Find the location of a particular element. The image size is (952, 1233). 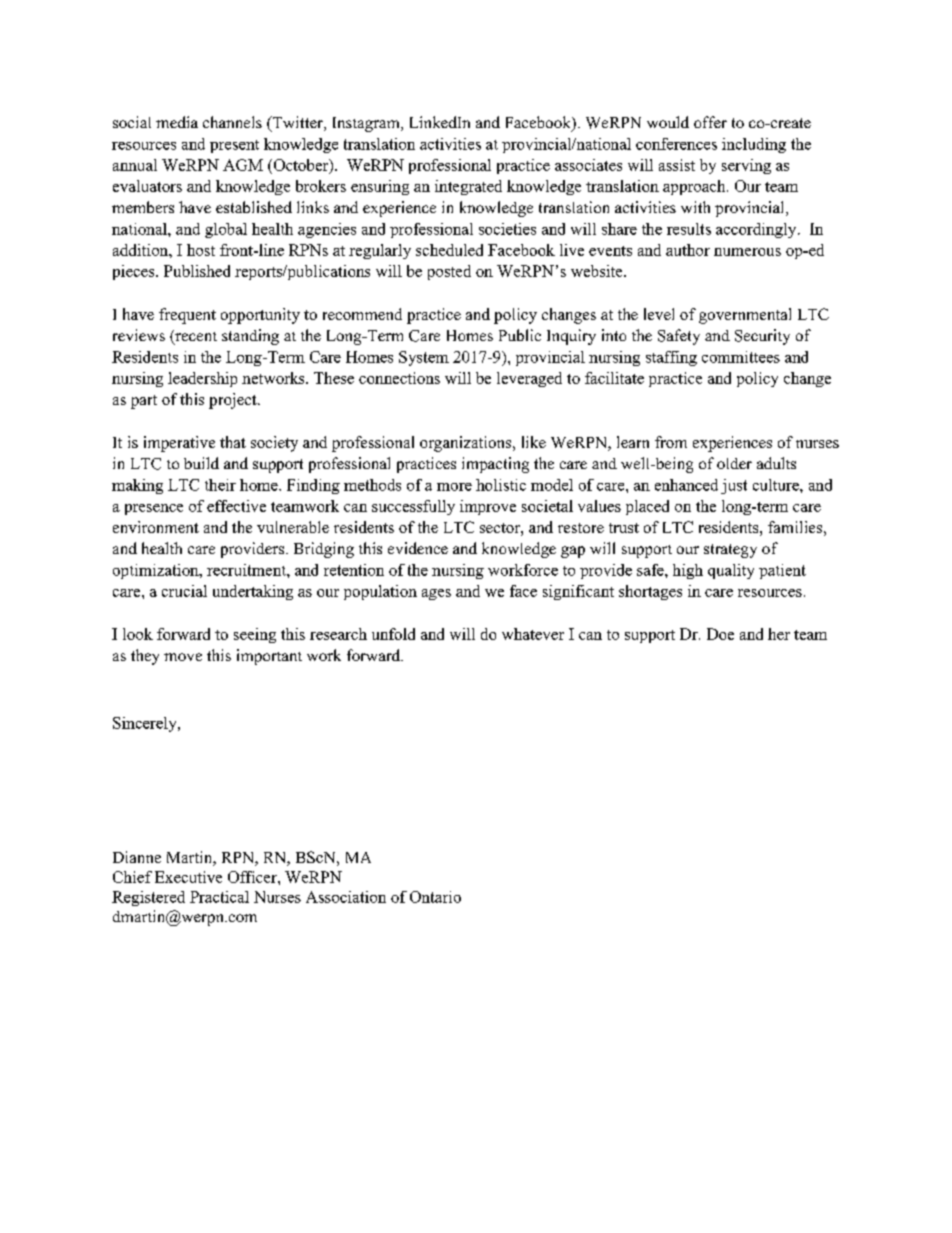

Executive is located at coordinates (188, 877).
